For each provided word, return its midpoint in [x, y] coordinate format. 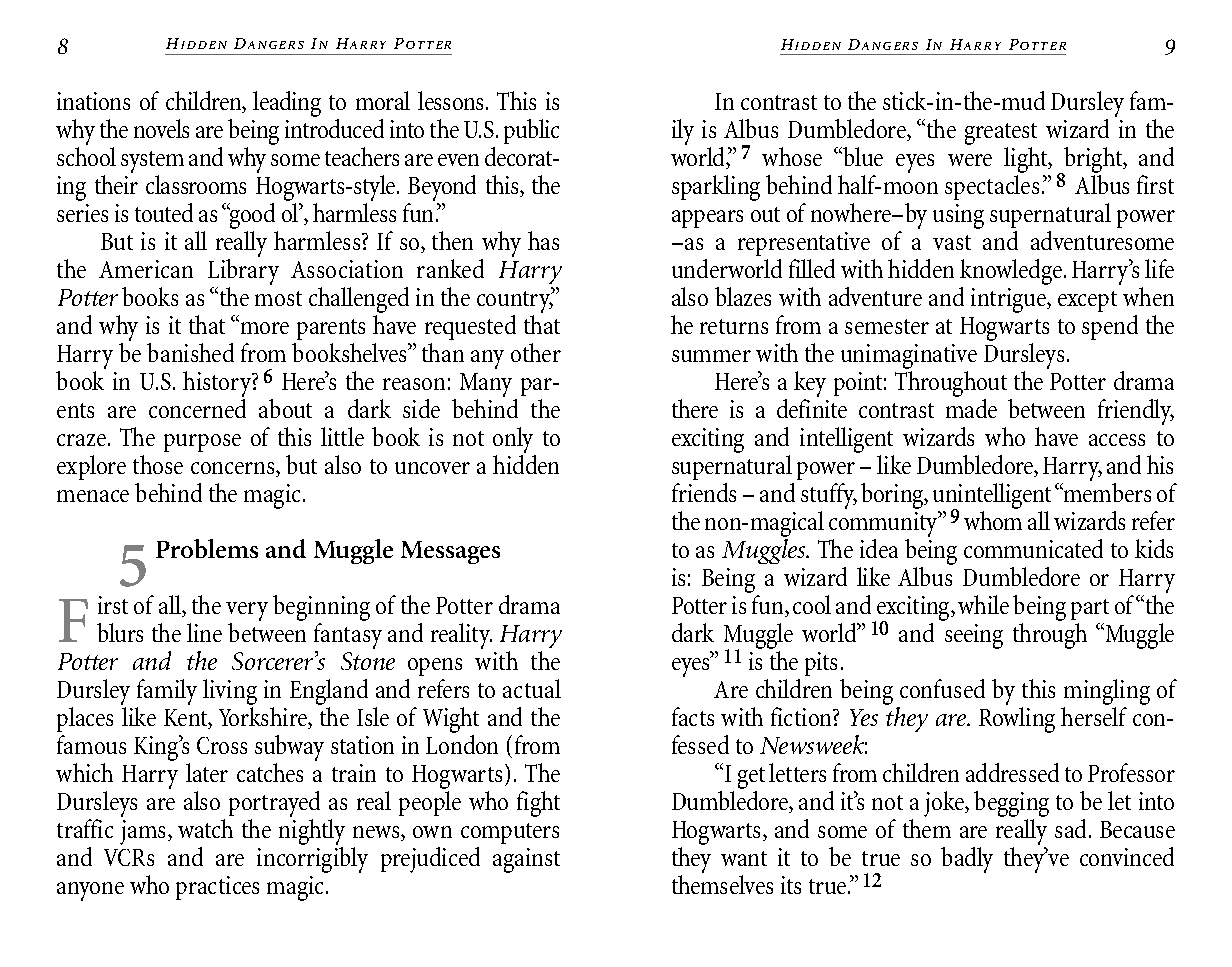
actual [532, 688]
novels [161, 128]
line [204, 632]
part [1090, 609]
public [531, 131]
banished [190, 352]
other [536, 352]
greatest [1001, 134]
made [971, 408]
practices [217, 888]
